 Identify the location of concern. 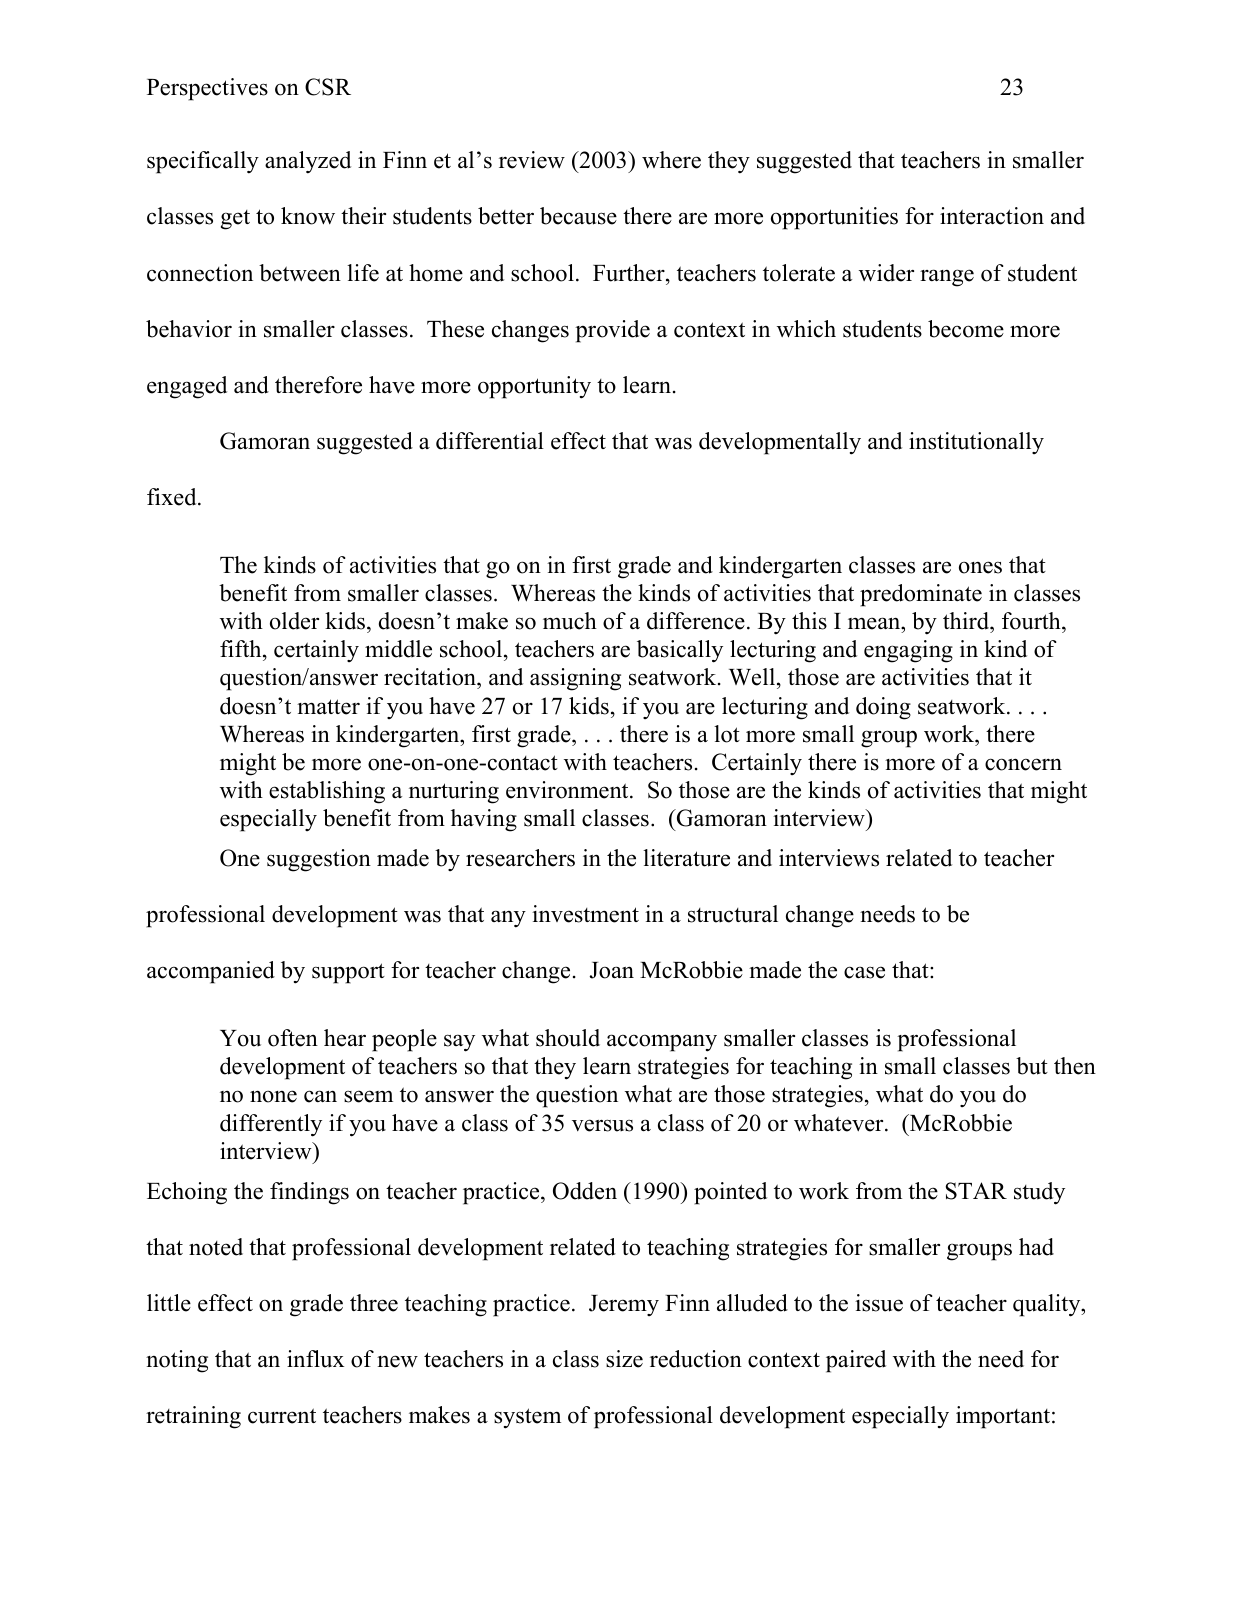
(1023, 764).
